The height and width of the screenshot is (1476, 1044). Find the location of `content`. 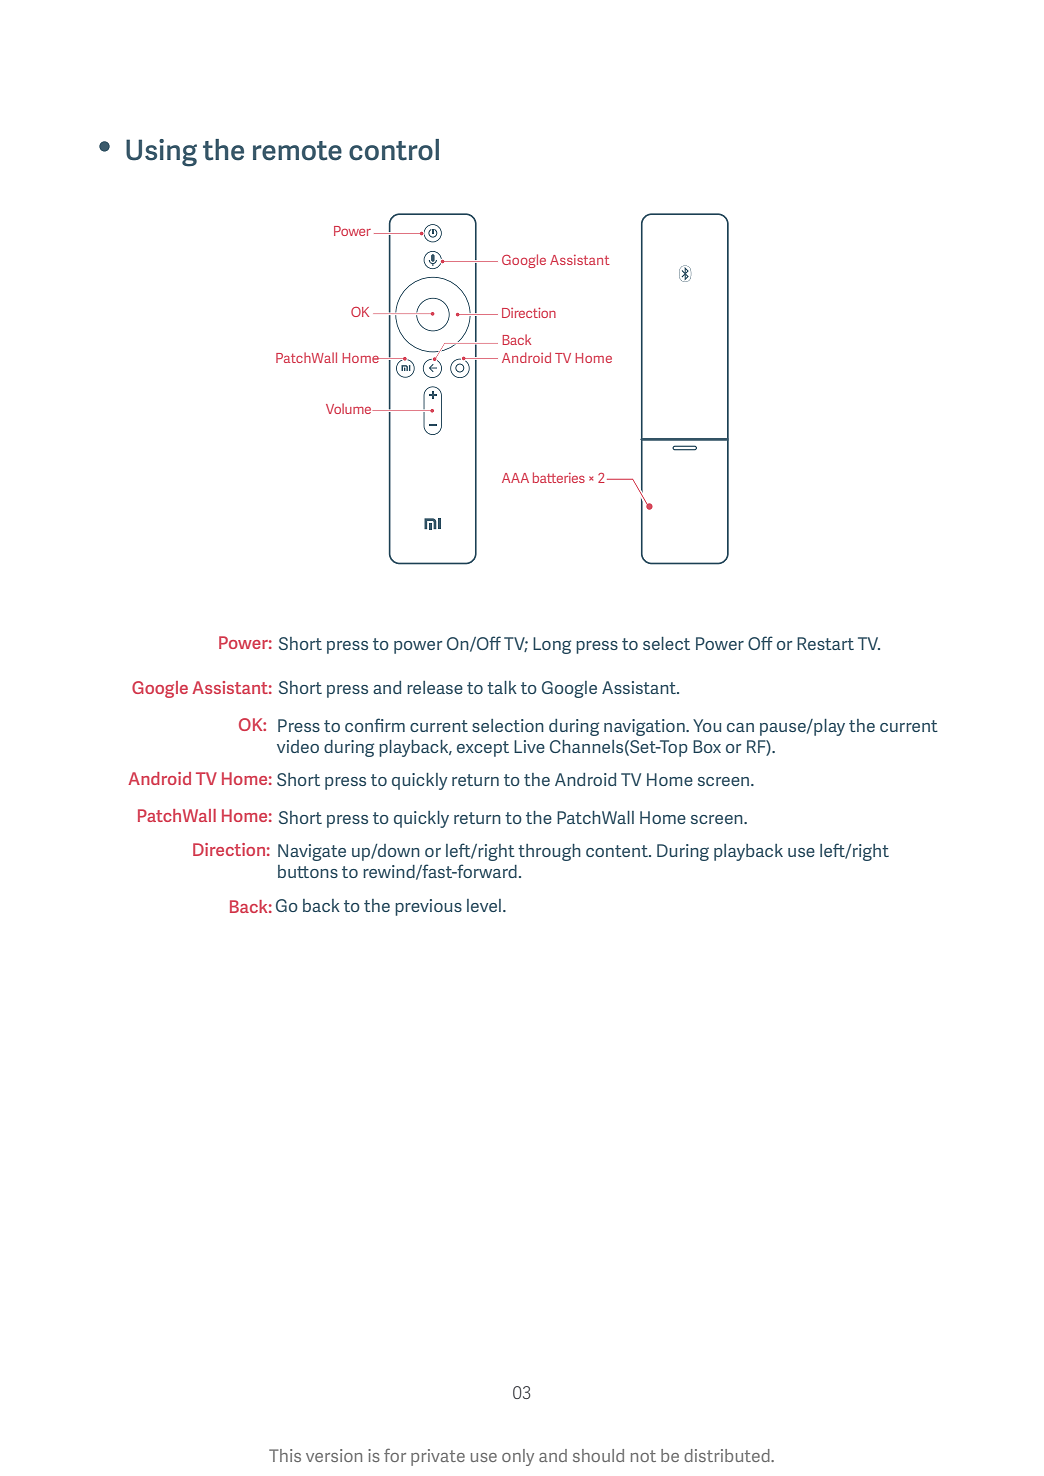

content is located at coordinates (618, 851).
